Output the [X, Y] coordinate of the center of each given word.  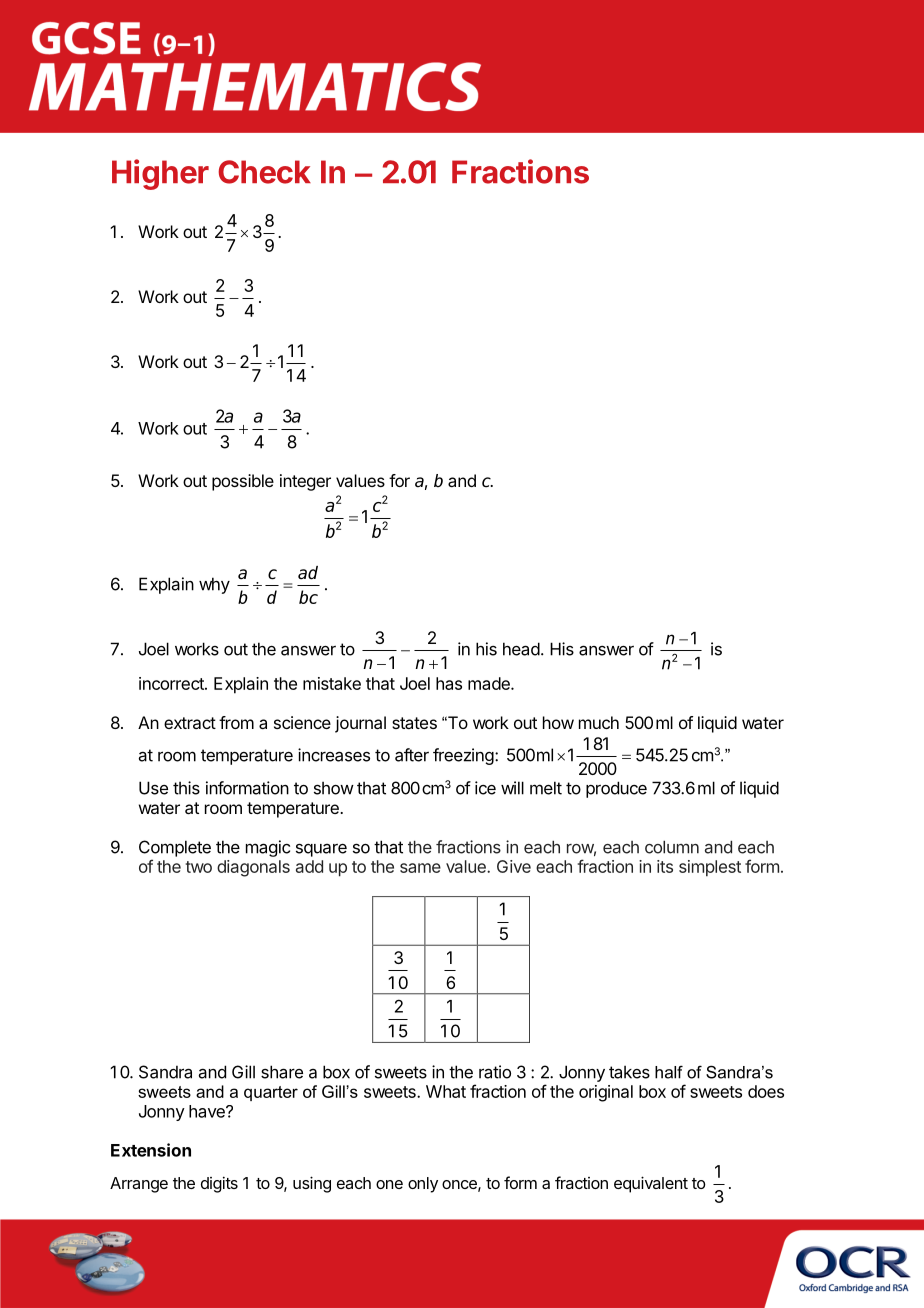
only [423, 1185]
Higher [160, 174]
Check [264, 172]
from [236, 722]
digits [219, 1184]
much [599, 722]
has [449, 683]
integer [305, 482]
